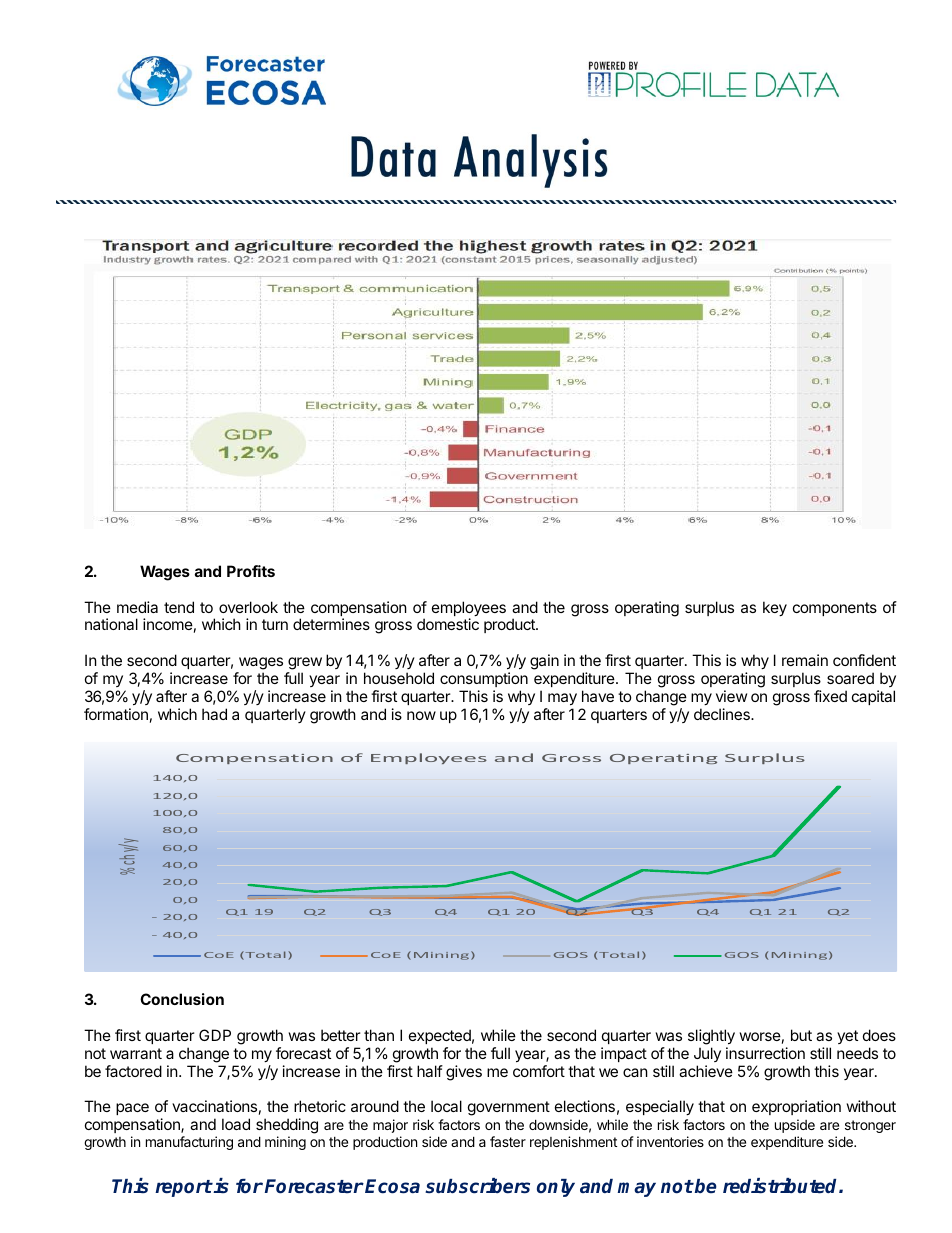 Image resolution: width=952 pixels, height=1233 pixels. What do you see at coordinates (182, 999) in the screenshot?
I see `Conclusion` at bounding box center [182, 999].
